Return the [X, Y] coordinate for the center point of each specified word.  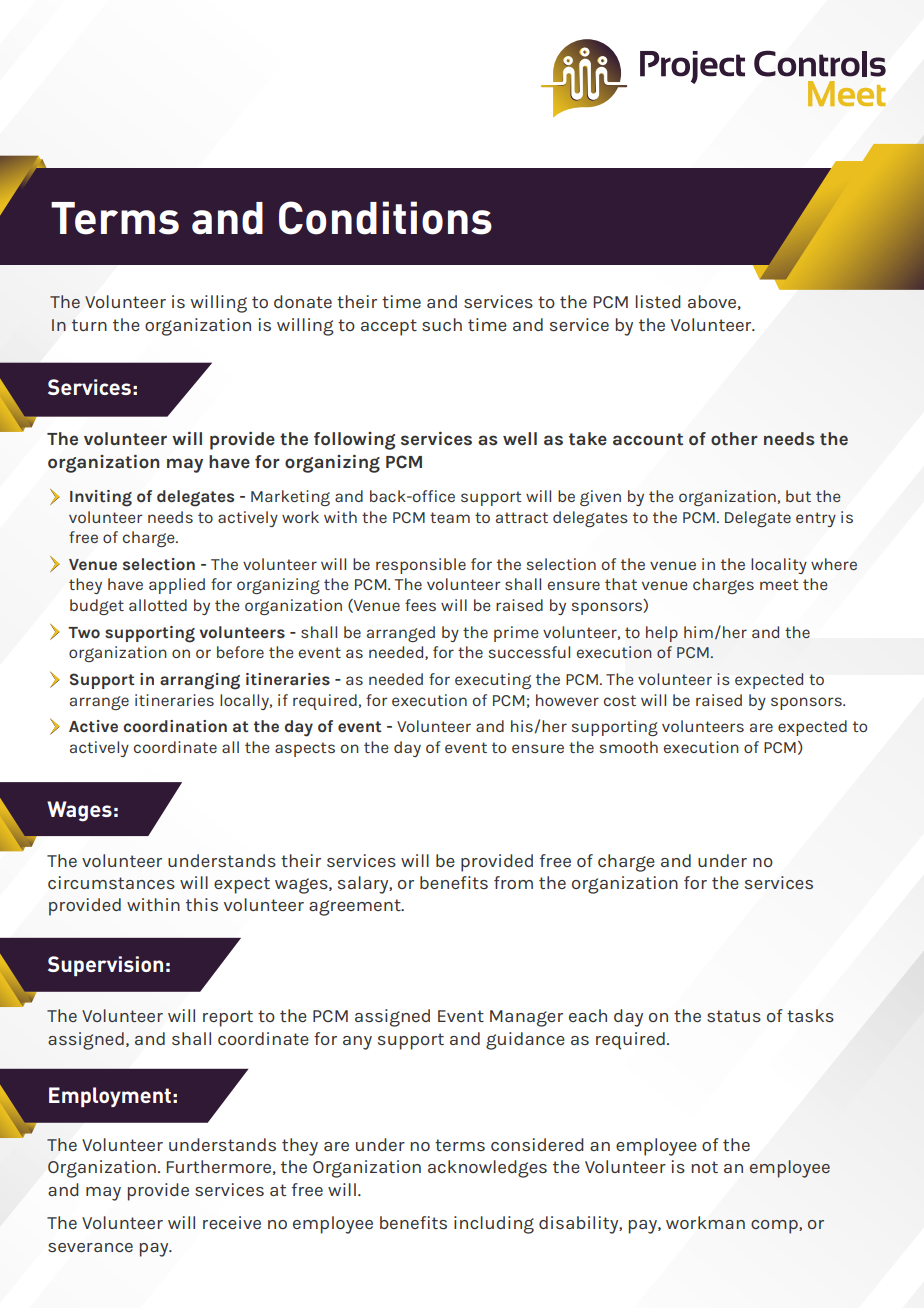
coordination [175, 726]
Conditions [385, 218]
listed [658, 301]
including [494, 1225]
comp [775, 1227]
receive [232, 1222]
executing [493, 681]
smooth [629, 747]
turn [89, 325]
